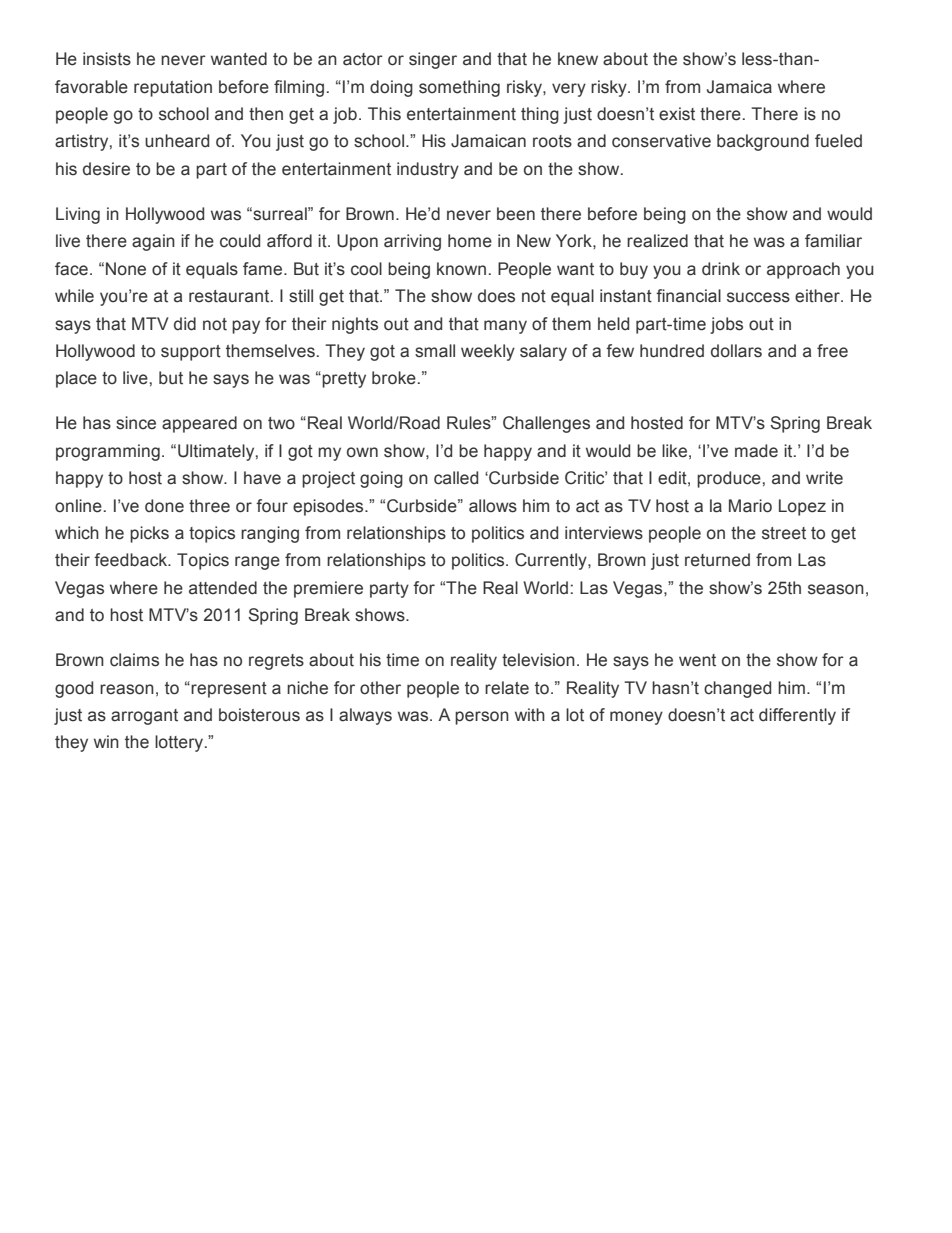 Image resolution: width=952 pixels, height=1233 pixels. I want to click on insists, so click(107, 59).
